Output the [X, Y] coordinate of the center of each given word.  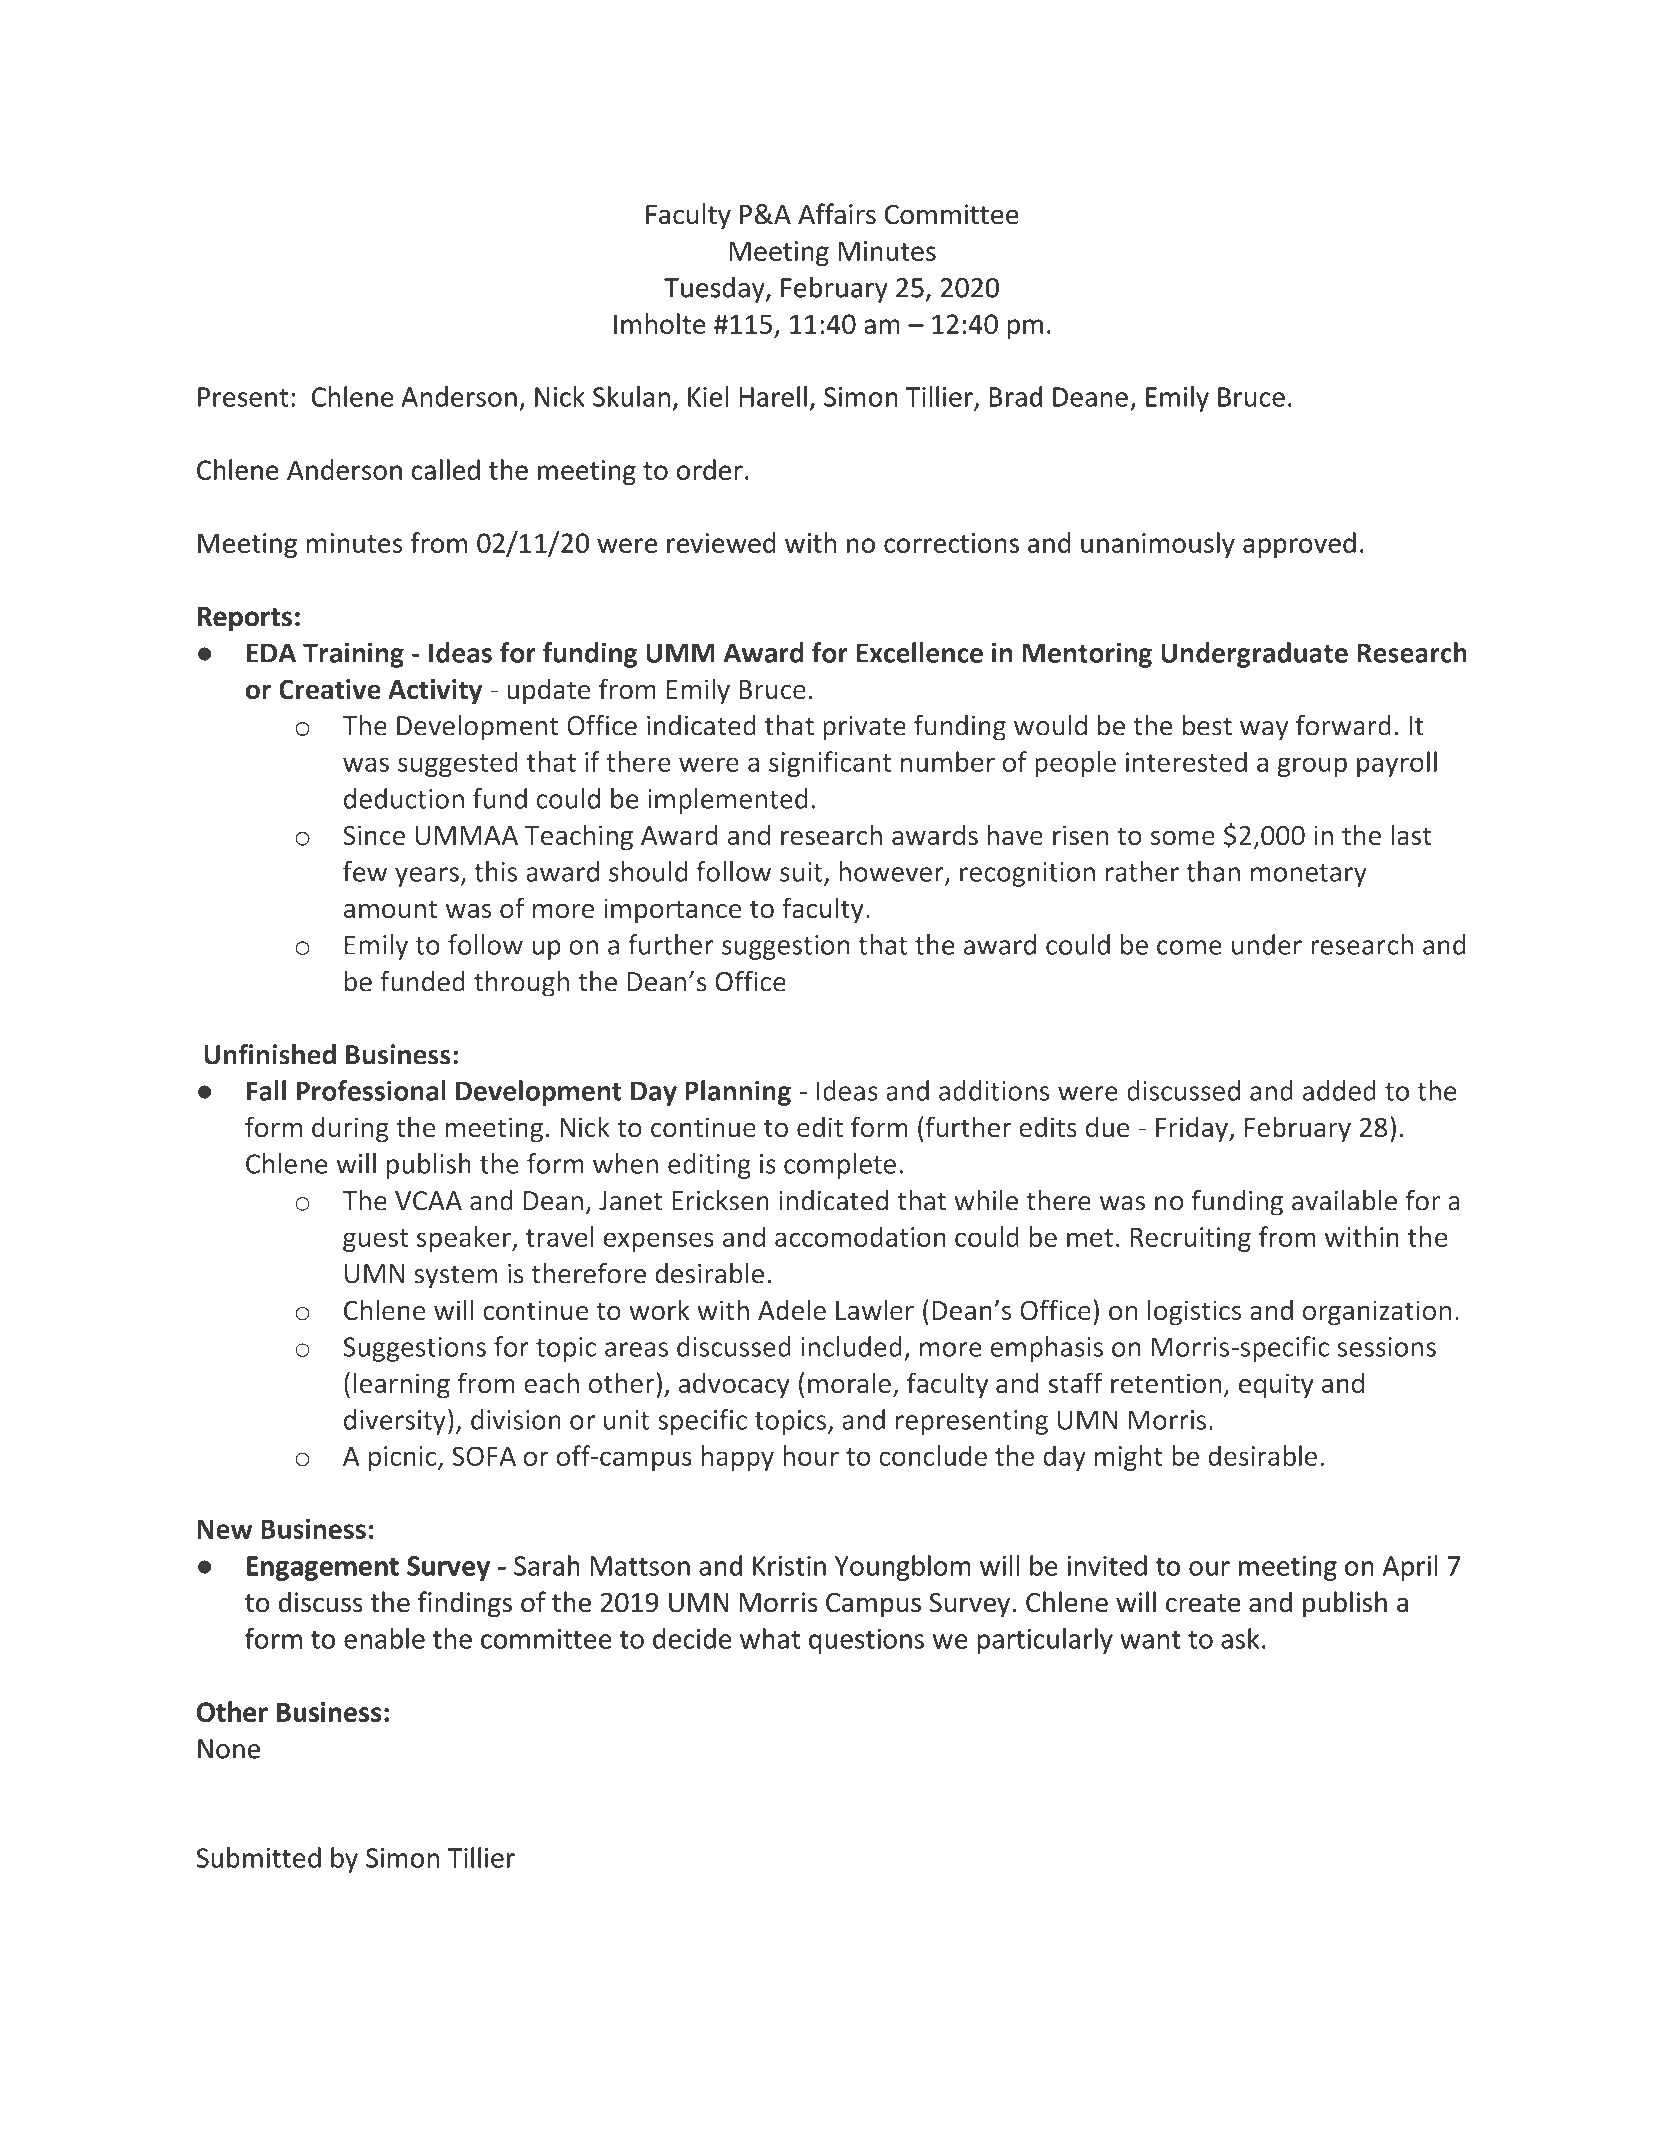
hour [811, 1455]
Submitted [258, 1857]
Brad [1015, 396]
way [1264, 731]
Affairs [837, 214]
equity [1276, 1386]
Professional [371, 1090]
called [445, 469]
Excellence [919, 652]
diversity [395, 1422]
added [1339, 1090]
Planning [738, 1093]
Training [353, 655]
